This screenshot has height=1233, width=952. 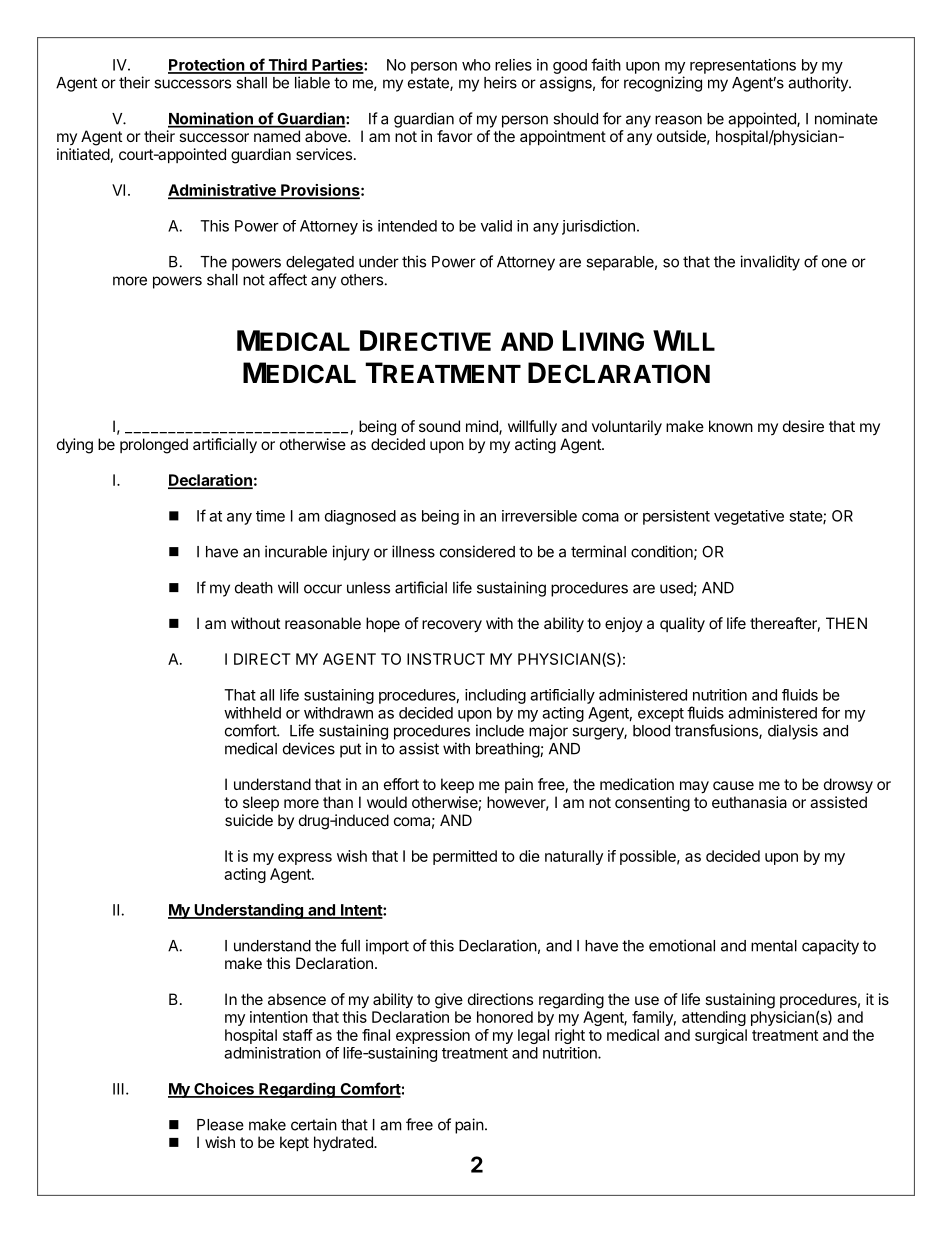 I want to click on cause, so click(x=733, y=785).
